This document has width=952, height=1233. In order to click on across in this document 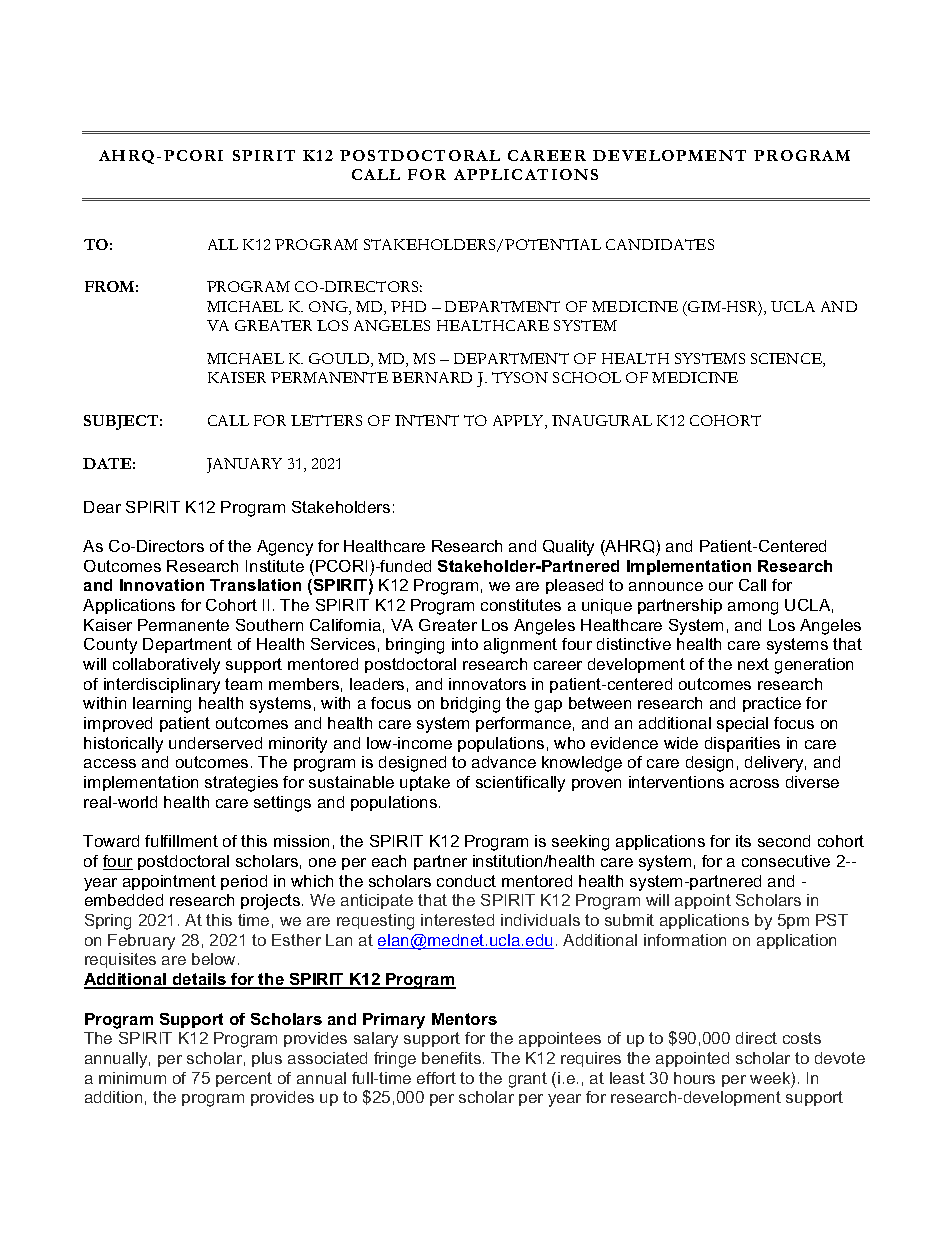, I will do `click(754, 783)`.
